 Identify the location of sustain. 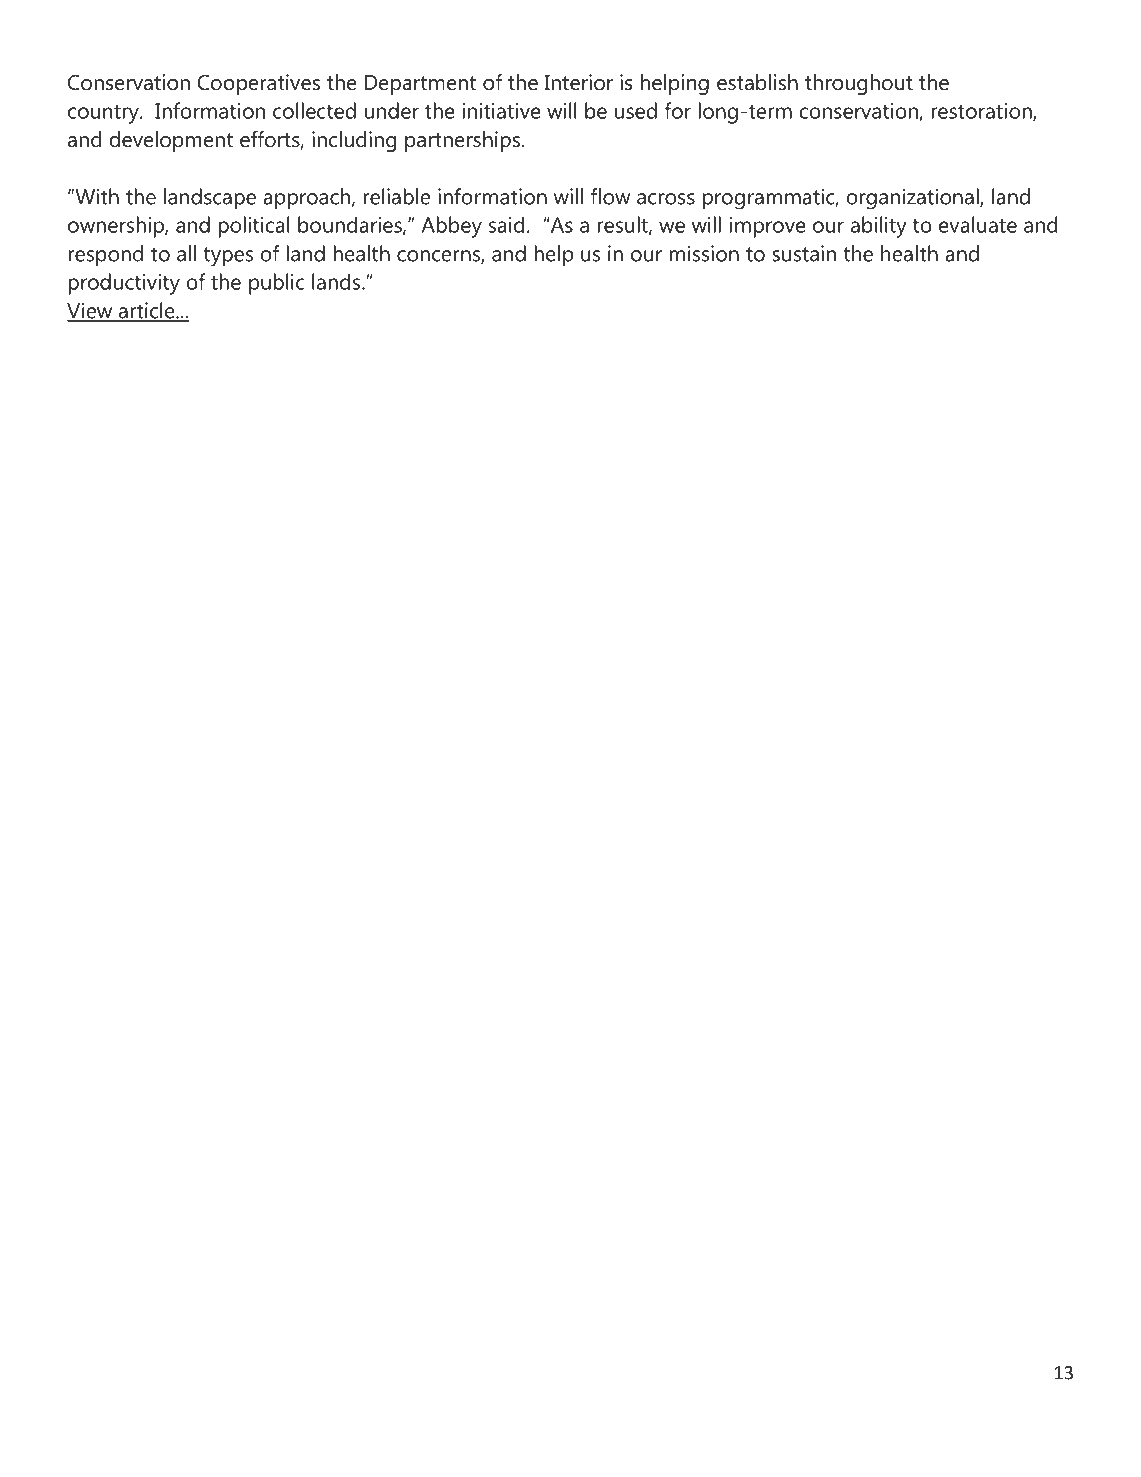
(804, 253).
